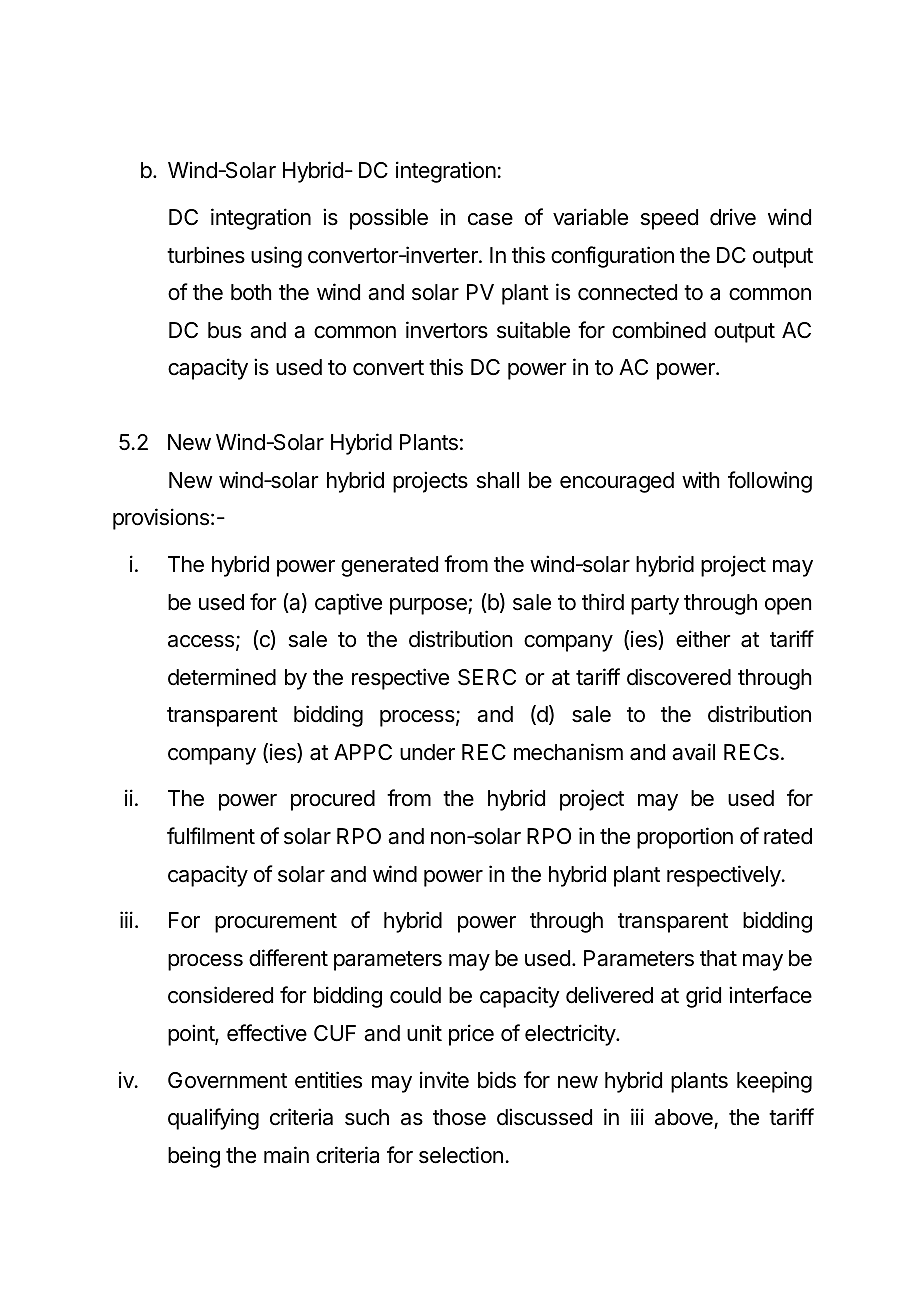 This page has width=924, height=1308. What do you see at coordinates (701, 479) in the page?
I see `with` at bounding box center [701, 479].
